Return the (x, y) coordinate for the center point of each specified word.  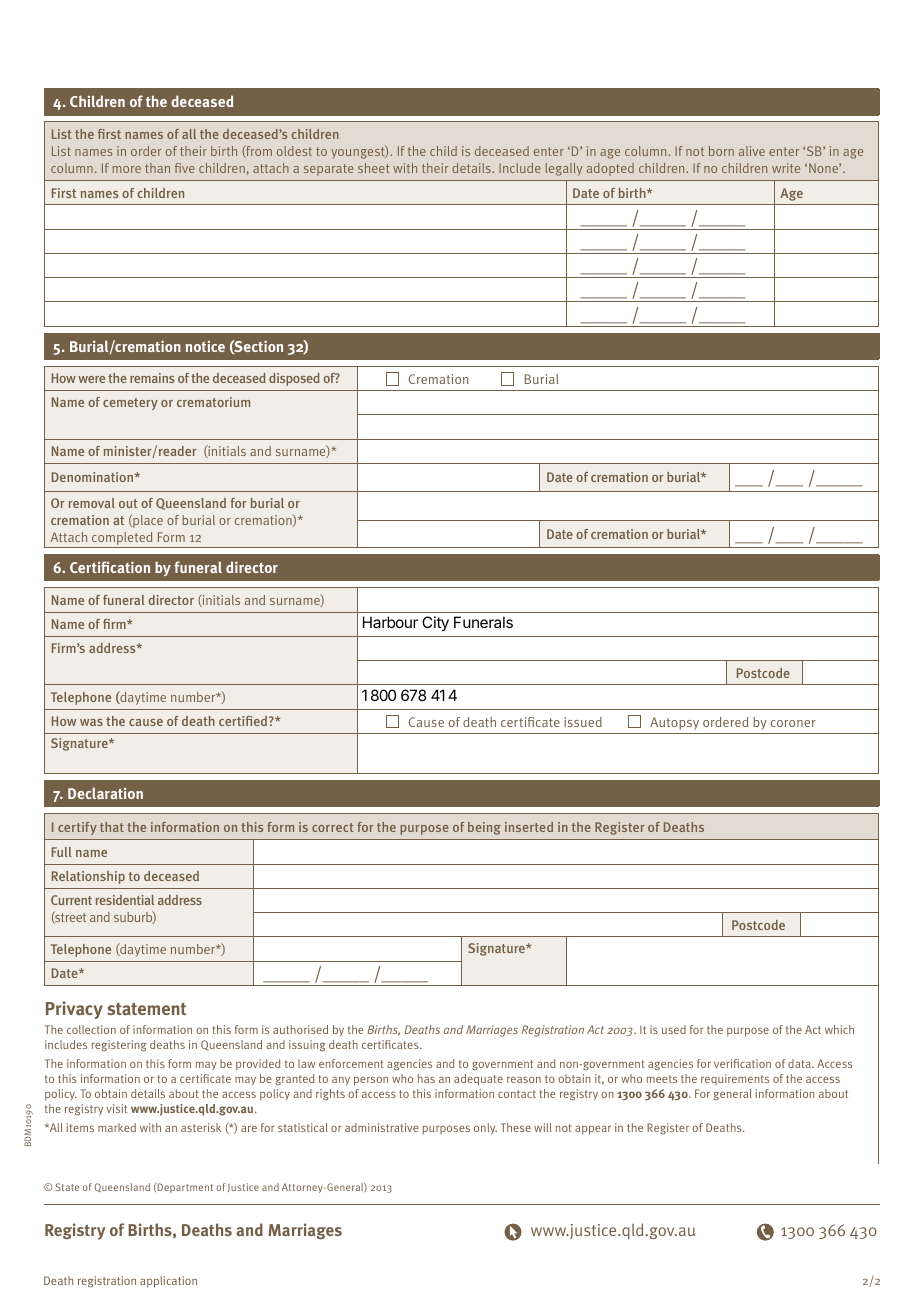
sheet (374, 168)
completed (122, 540)
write (786, 168)
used (674, 1029)
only (485, 1128)
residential (125, 900)
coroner (793, 723)
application (168, 1282)
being (484, 828)
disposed (294, 379)
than (157, 168)
